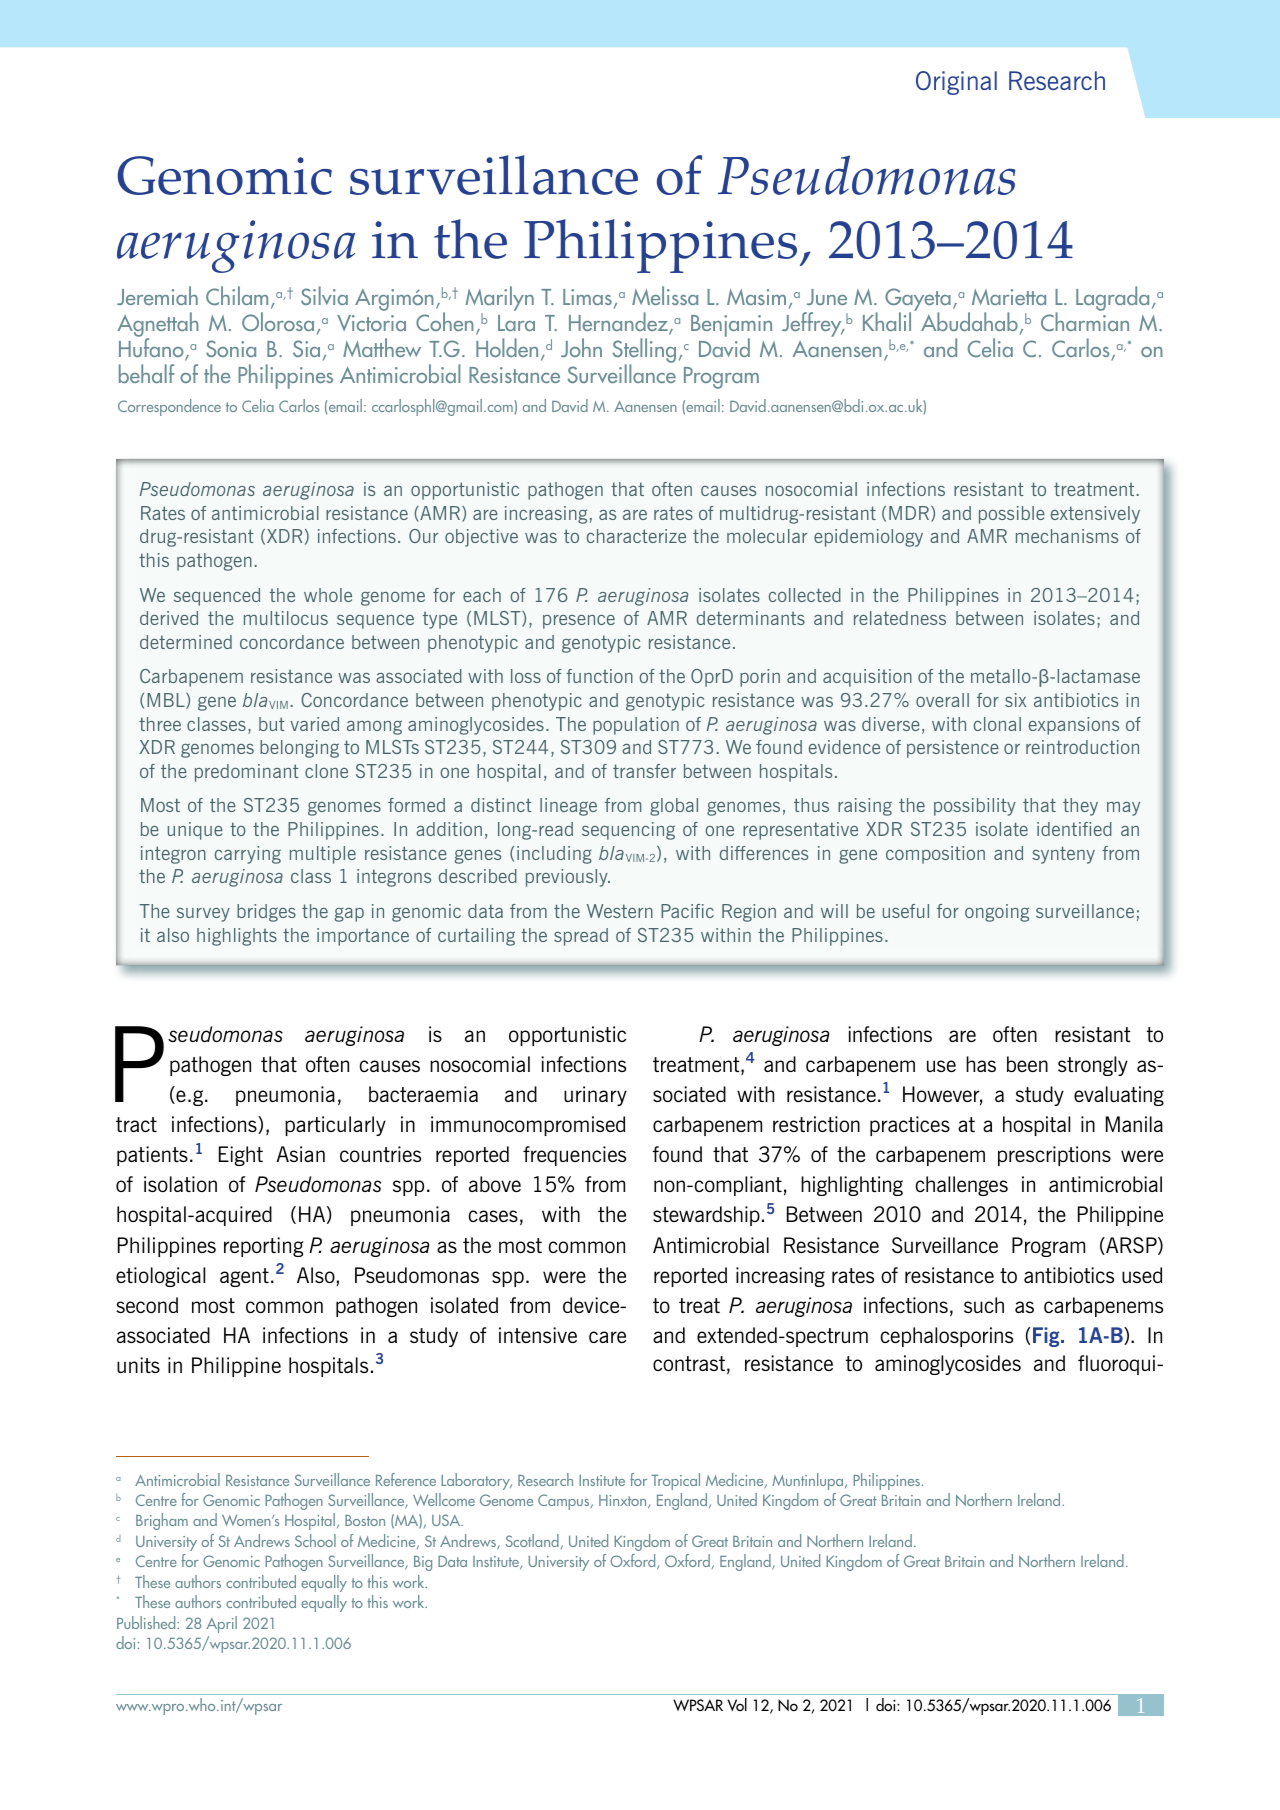 The image size is (1280, 1810). What do you see at coordinates (956, 83) in the image?
I see `Original` at bounding box center [956, 83].
